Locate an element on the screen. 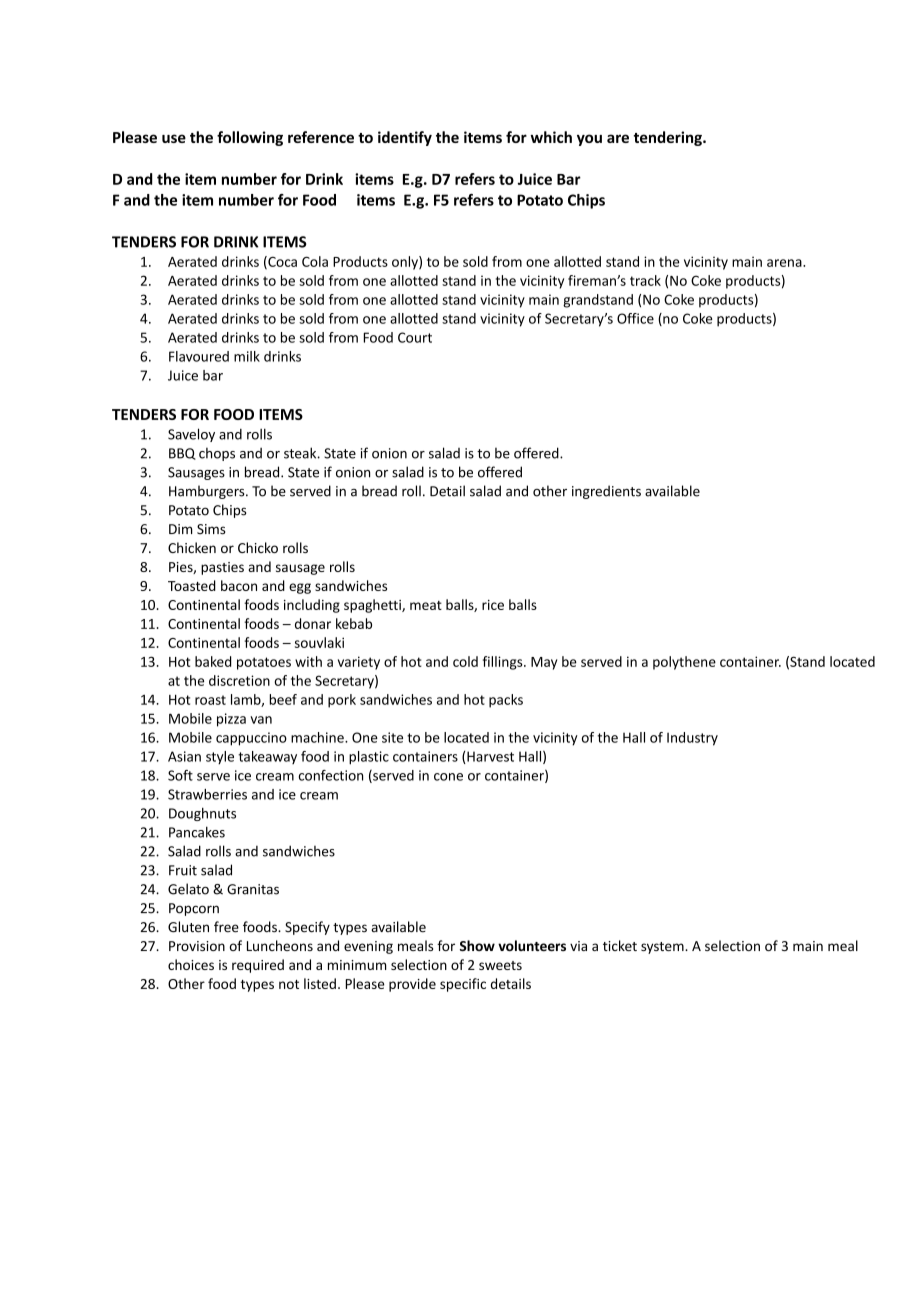 This screenshot has width=924, height=1308. chops is located at coordinates (217, 454).
